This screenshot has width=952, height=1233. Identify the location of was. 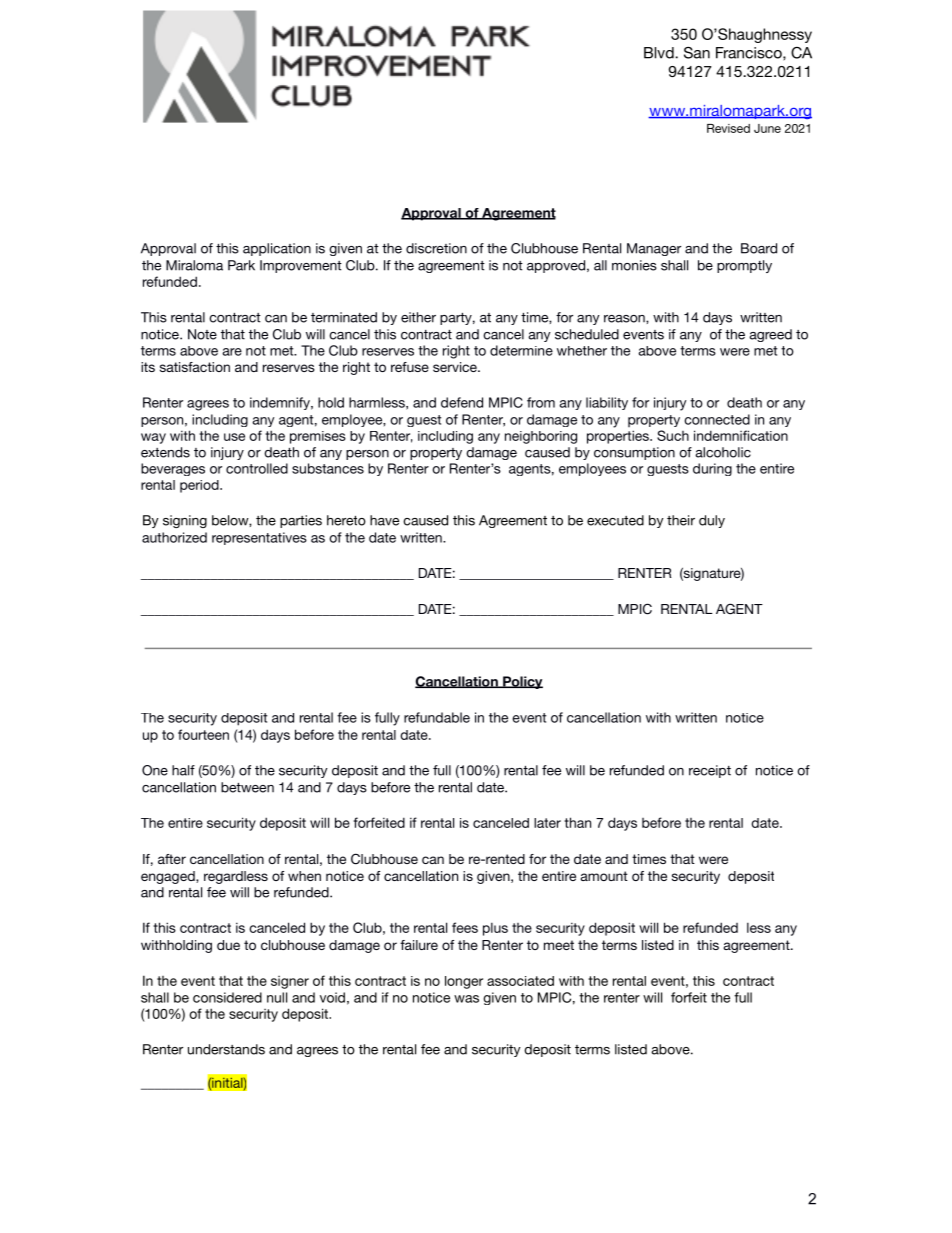
(466, 999).
